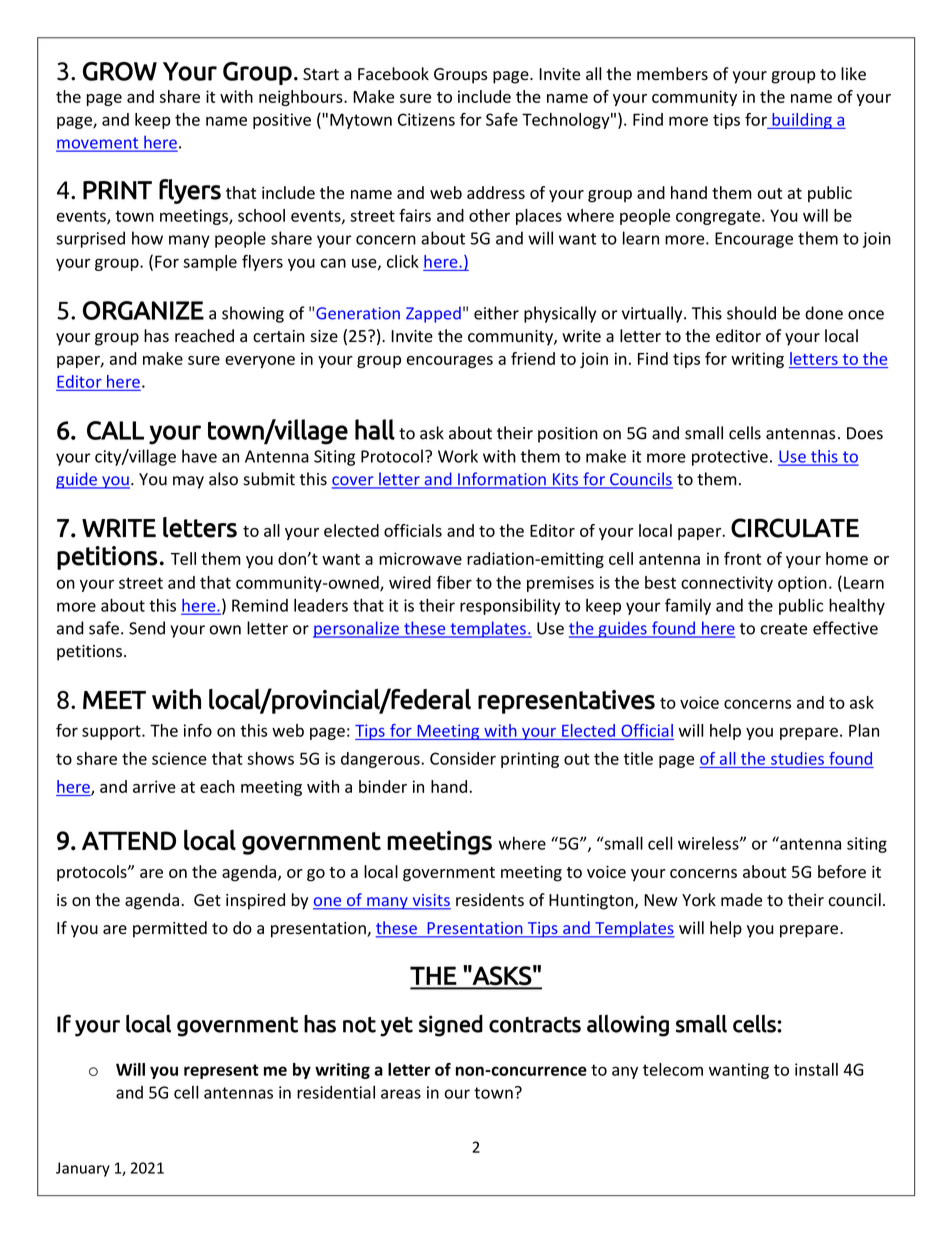 The width and height of the page is (952, 1233). Describe the element at coordinates (784, 629) in the page. I see `create` at that location.
